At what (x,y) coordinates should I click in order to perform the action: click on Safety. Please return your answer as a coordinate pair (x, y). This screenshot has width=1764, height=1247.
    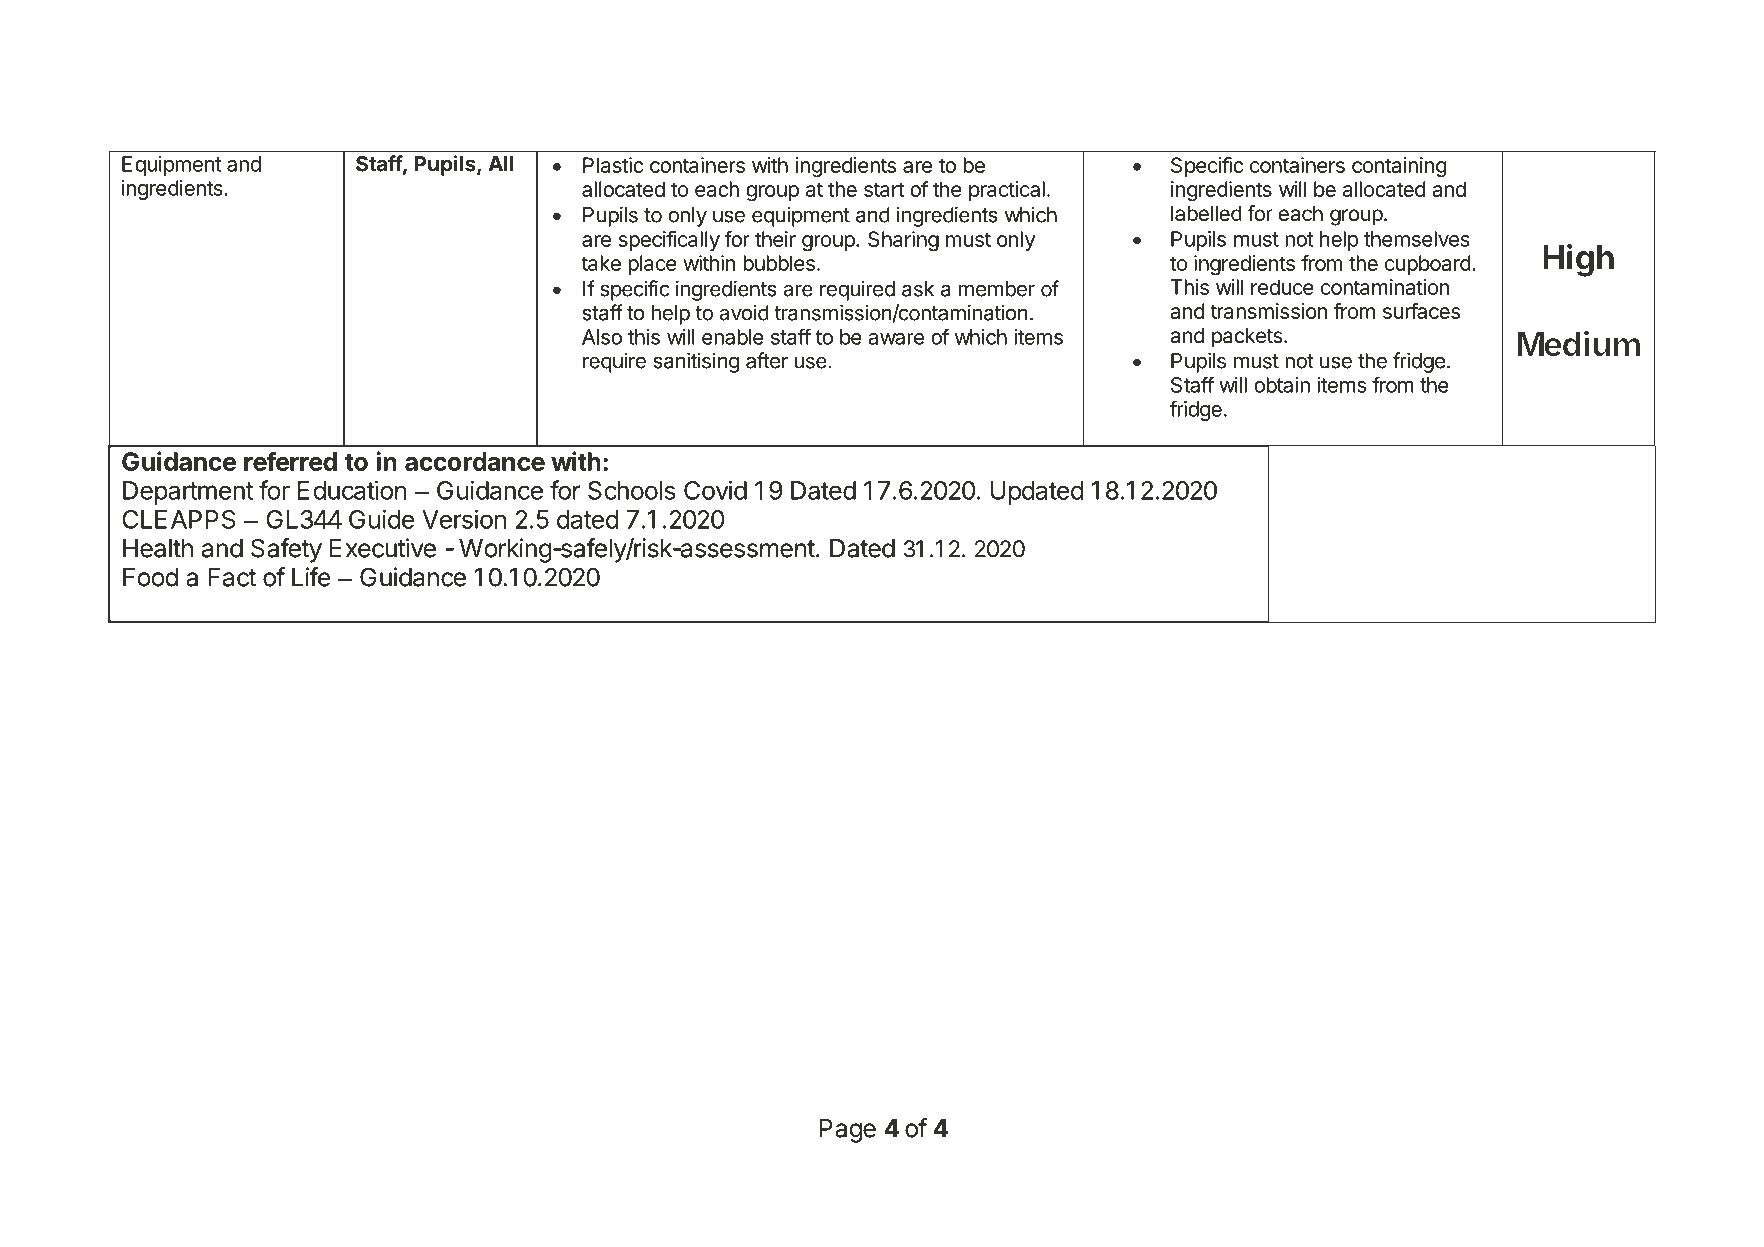
    Looking at the image, I should click on (286, 550).
